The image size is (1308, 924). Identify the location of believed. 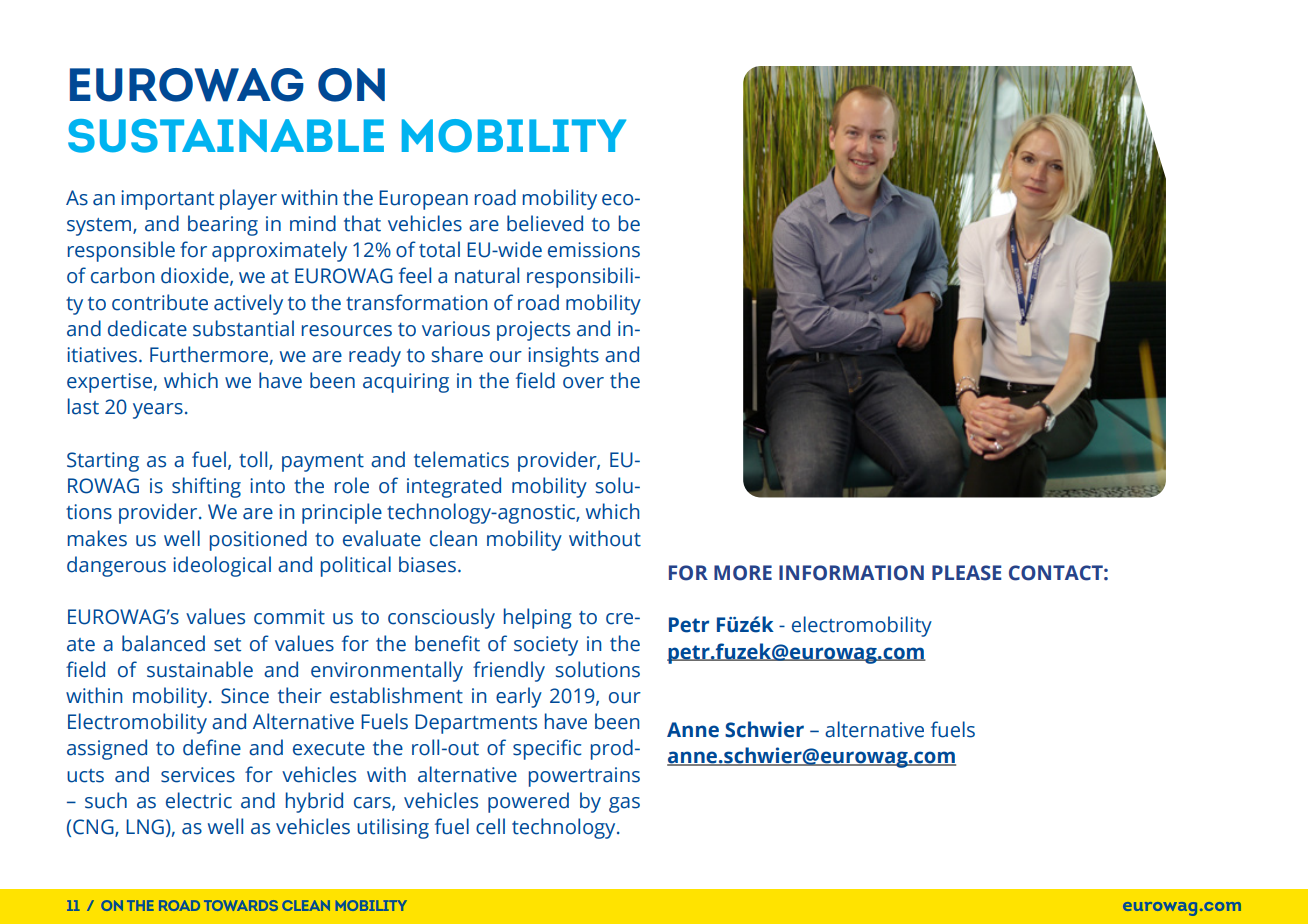
(545, 223).
